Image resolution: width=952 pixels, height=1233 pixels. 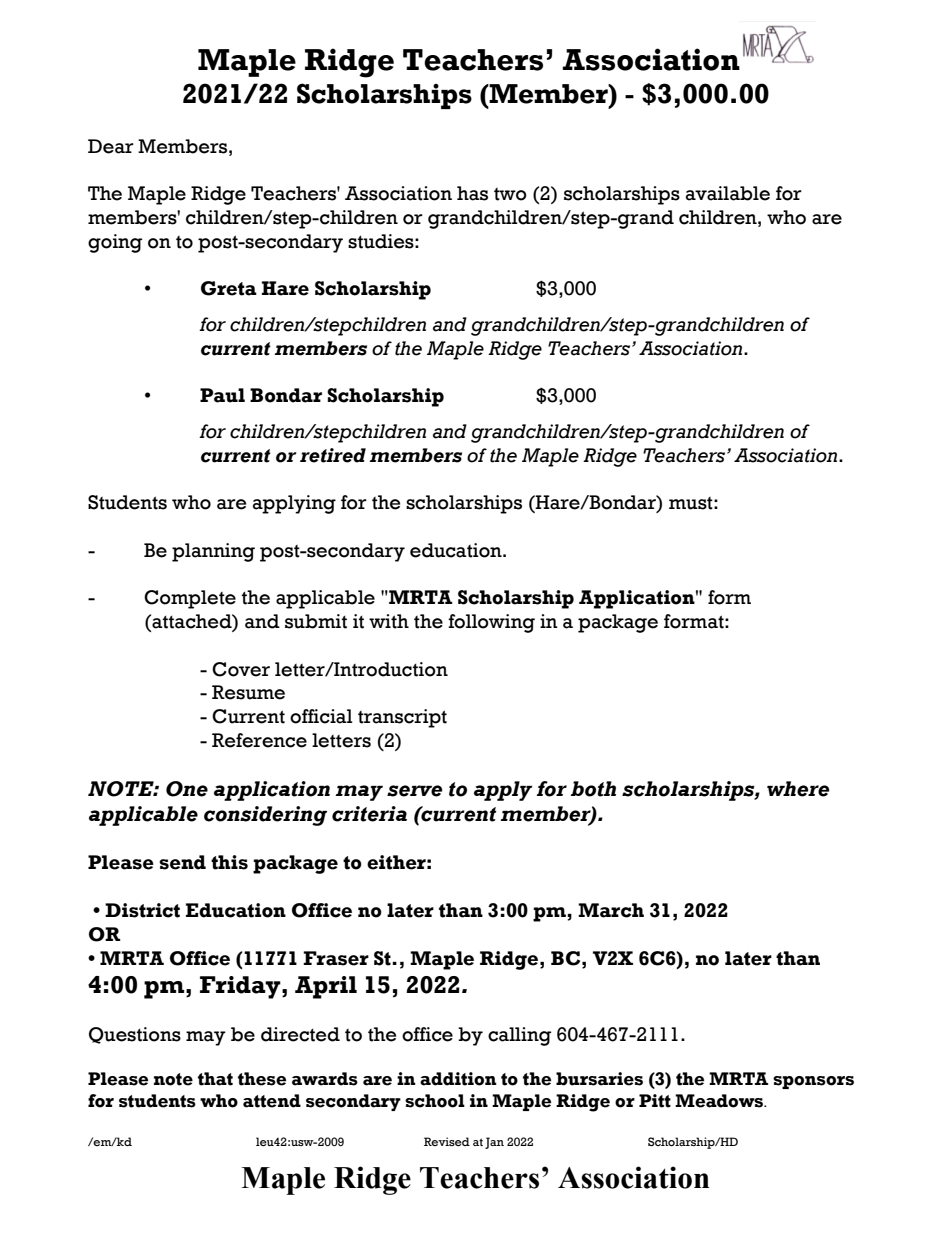 What do you see at coordinates (728, 193) in the document?
I see `available` at bounding box center [728, 193].
